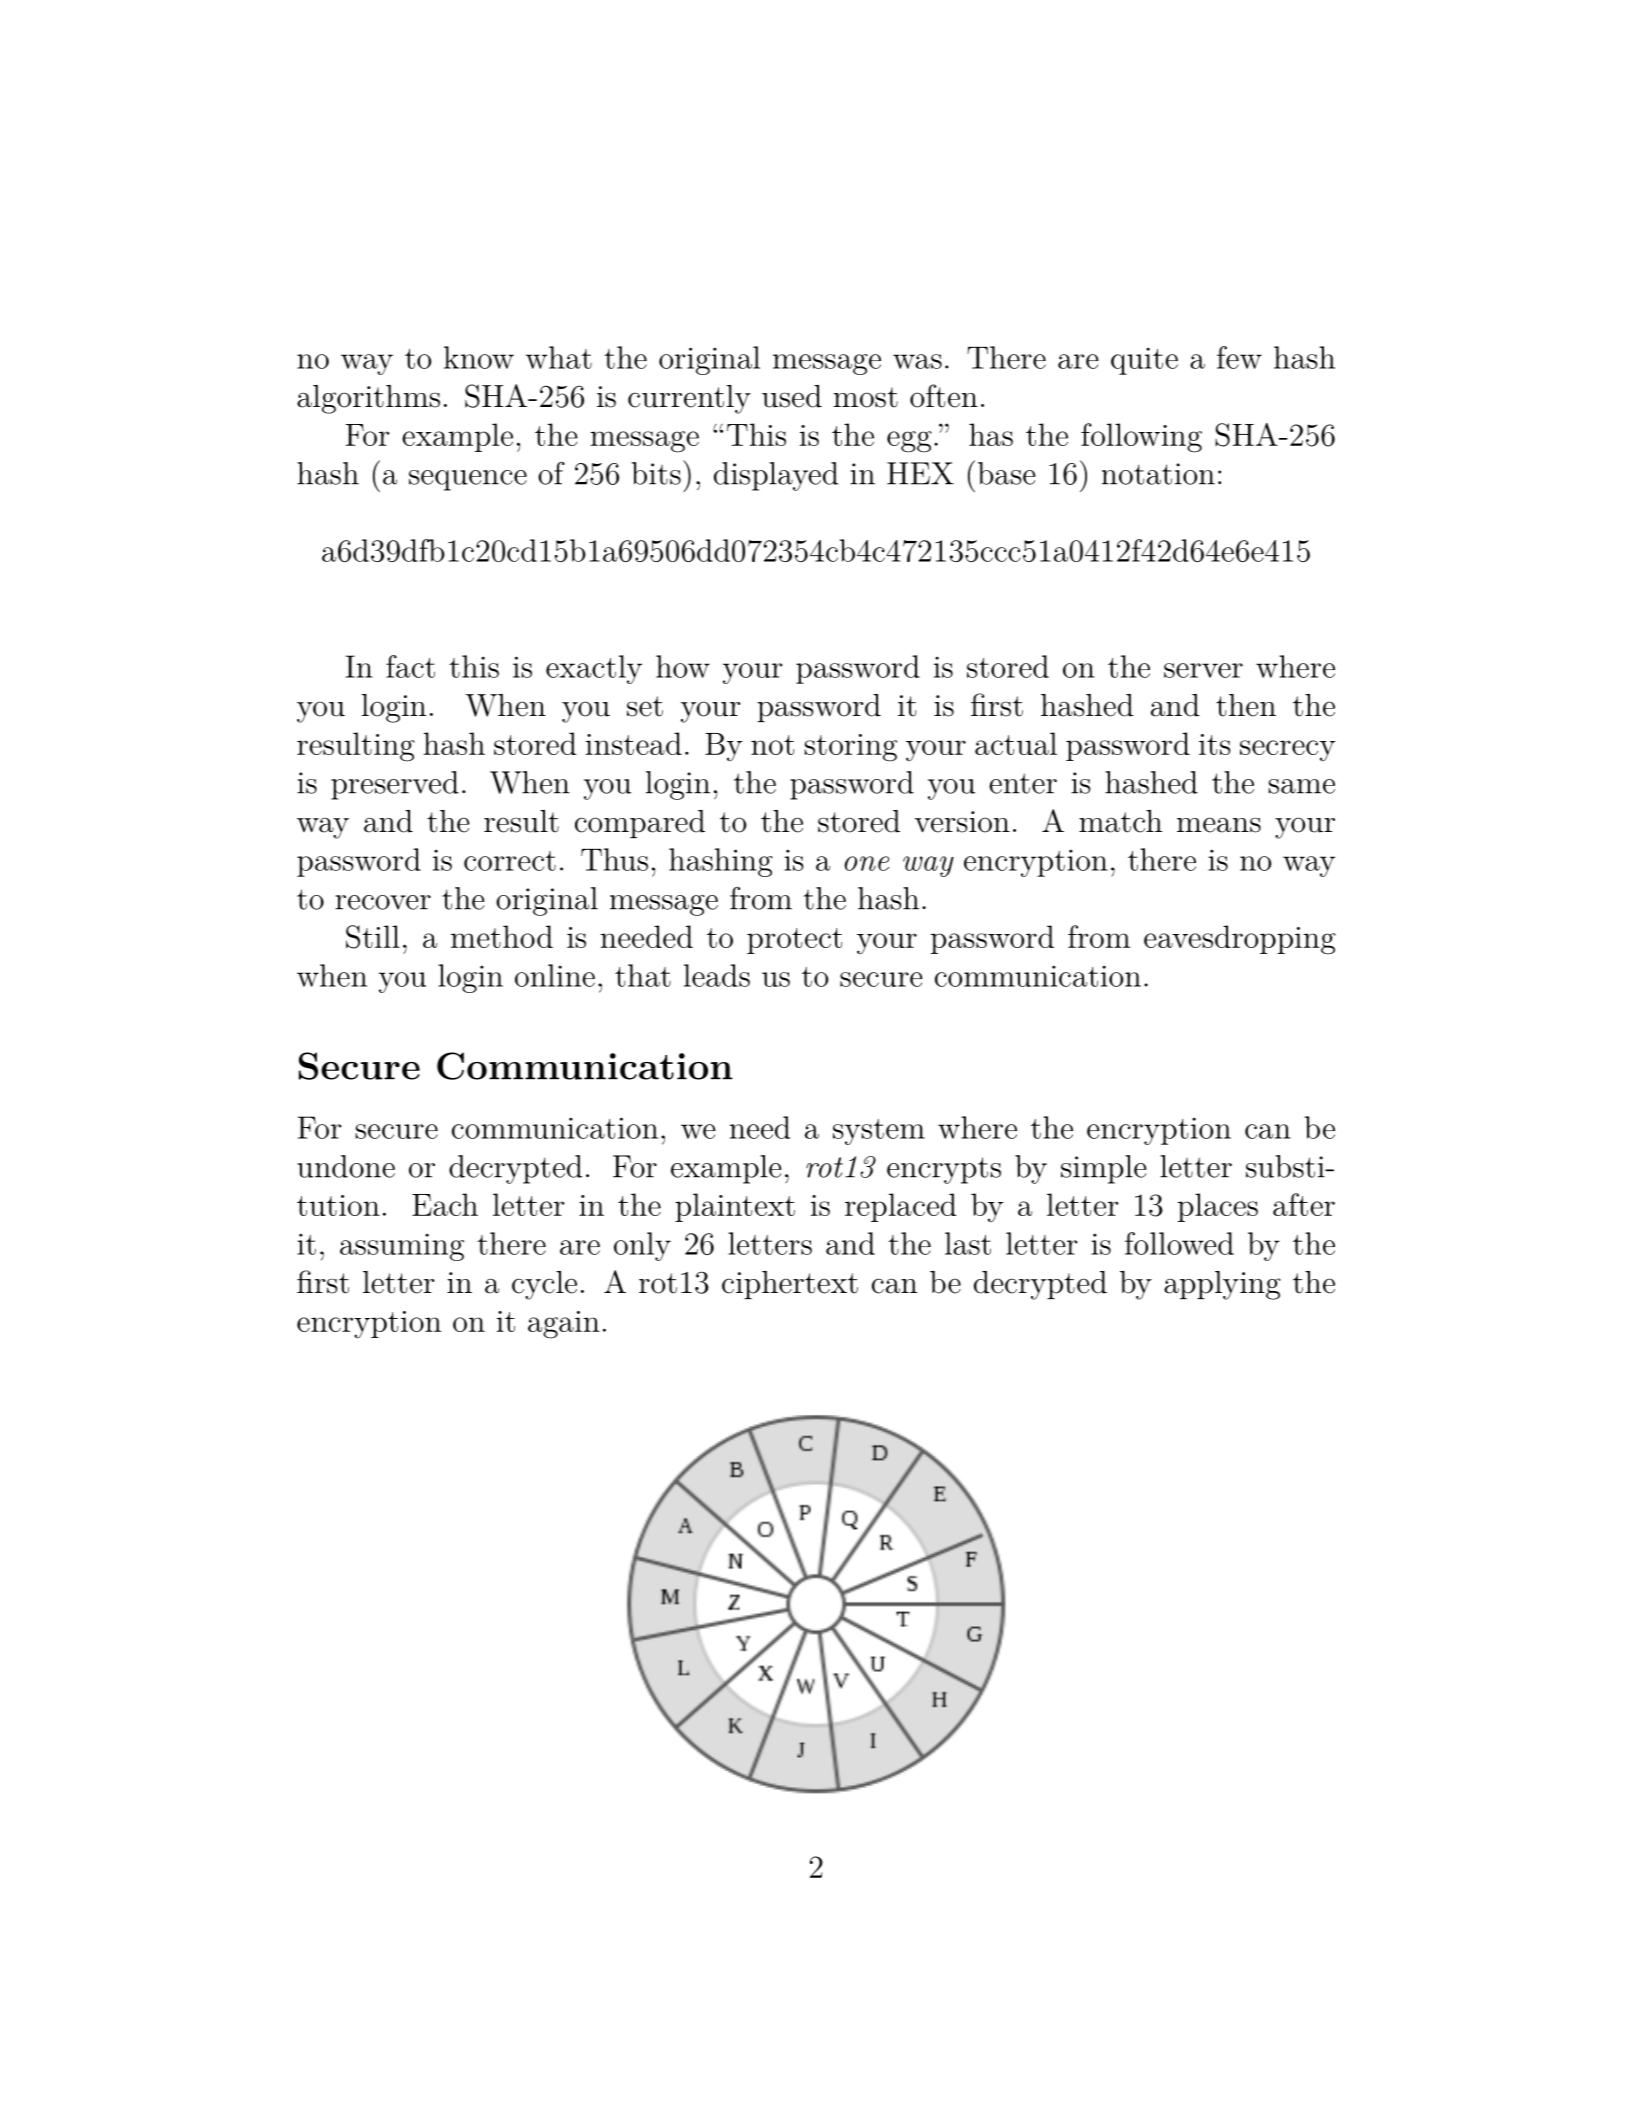 The height and width of the document is (2118, 1637). Describe the element at coordinates (1144, 361) in the document. I see `quite` at that location.
